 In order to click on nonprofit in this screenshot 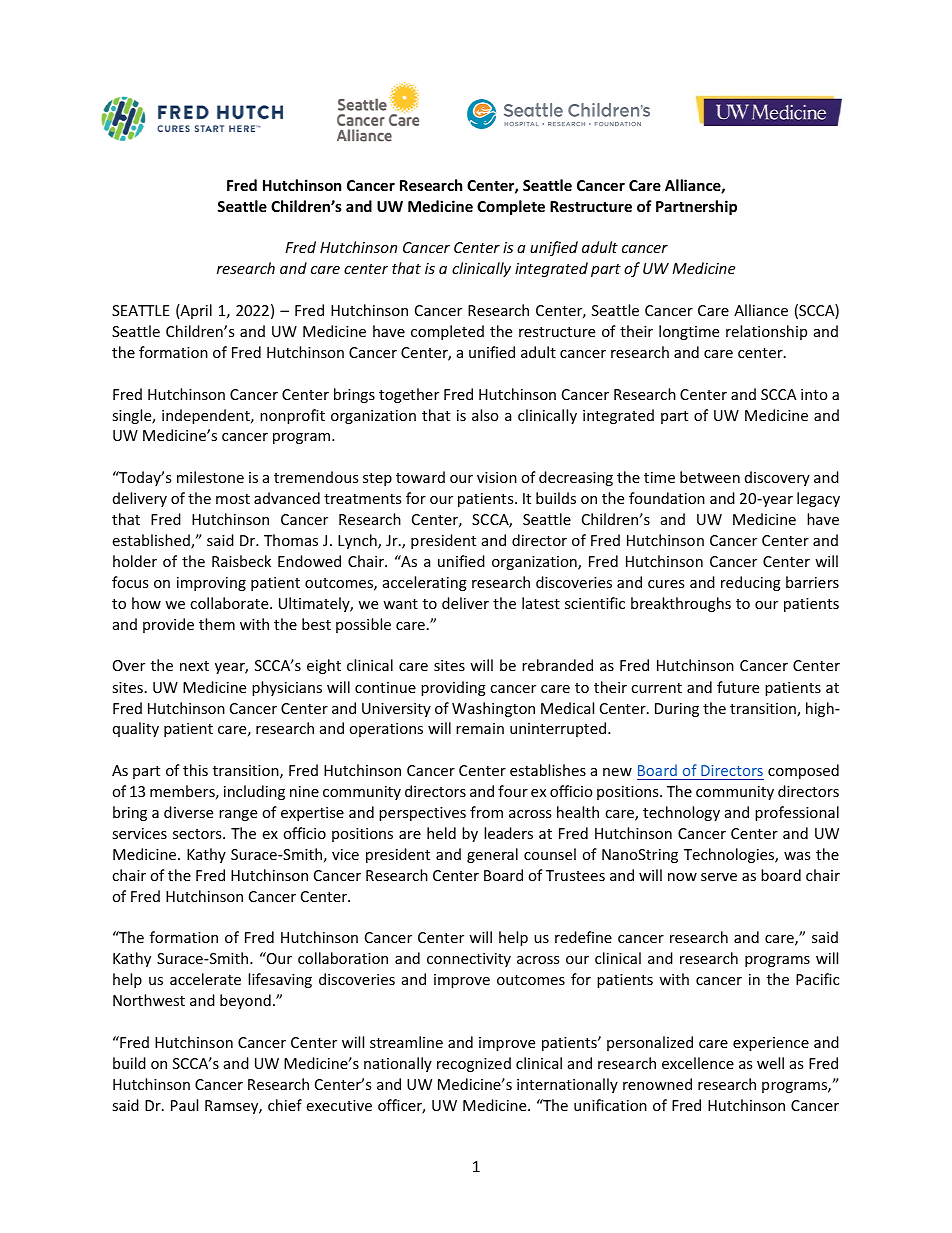, I will do `click(292, 416)`.
